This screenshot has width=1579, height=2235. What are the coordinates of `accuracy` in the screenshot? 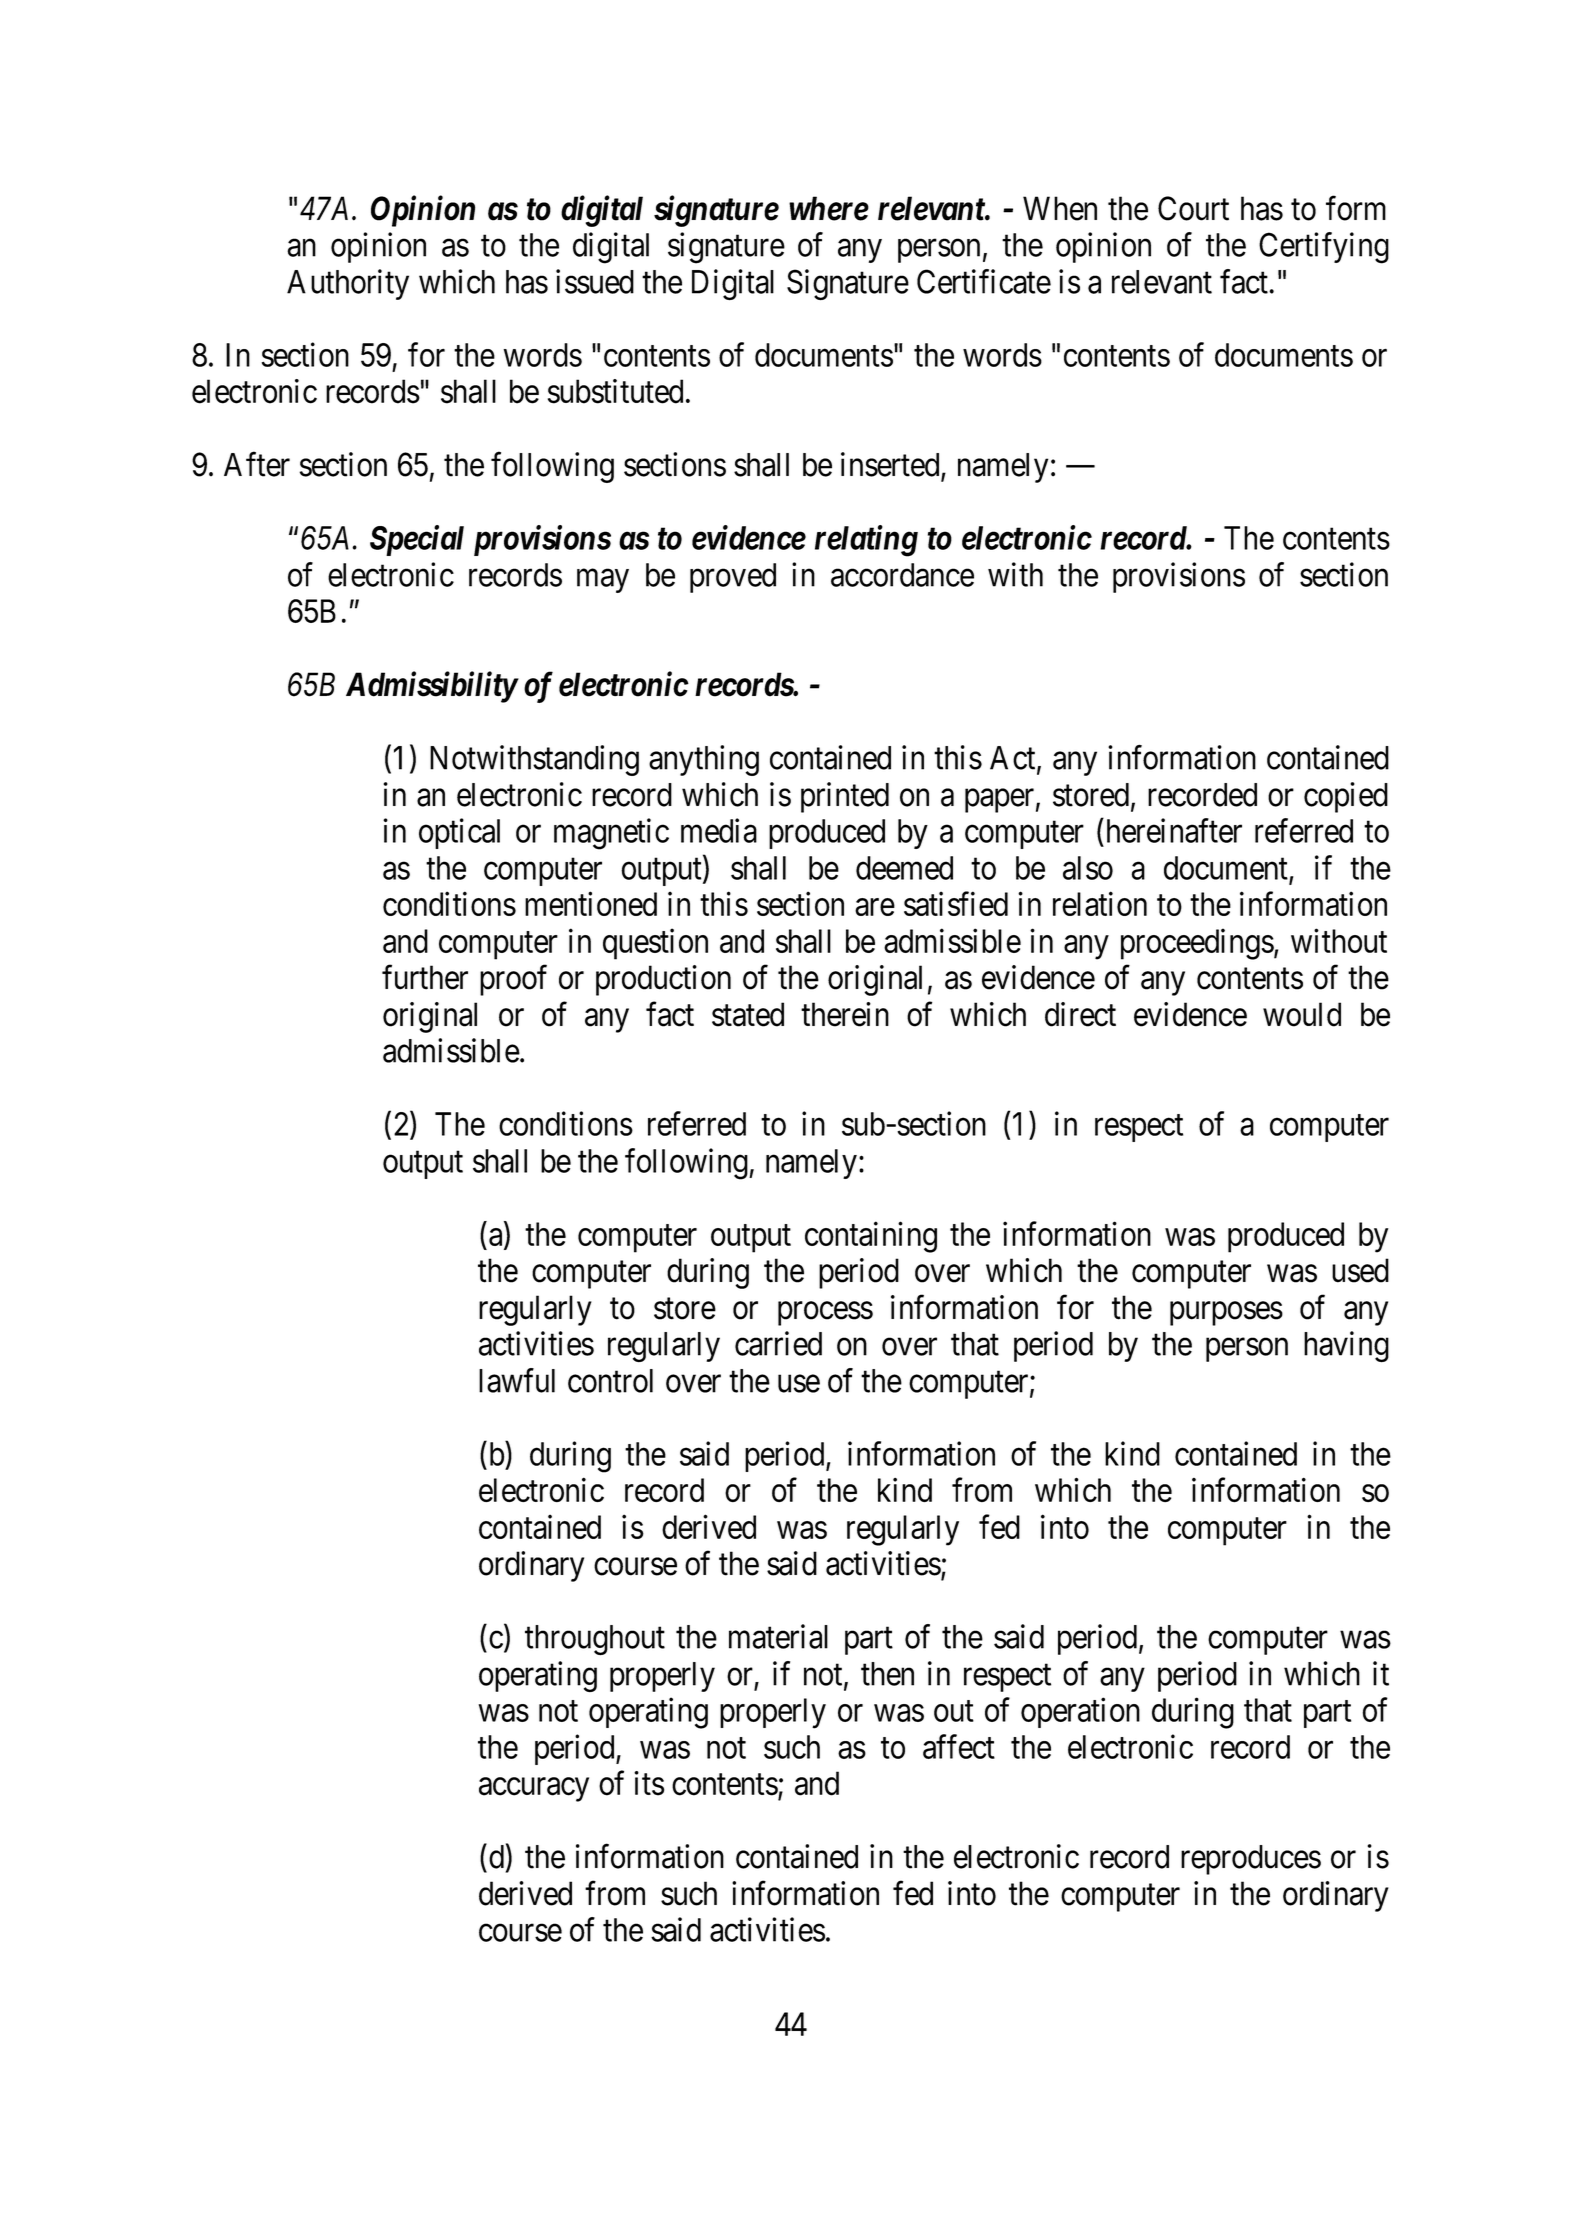 It's located at (534, 1790).
